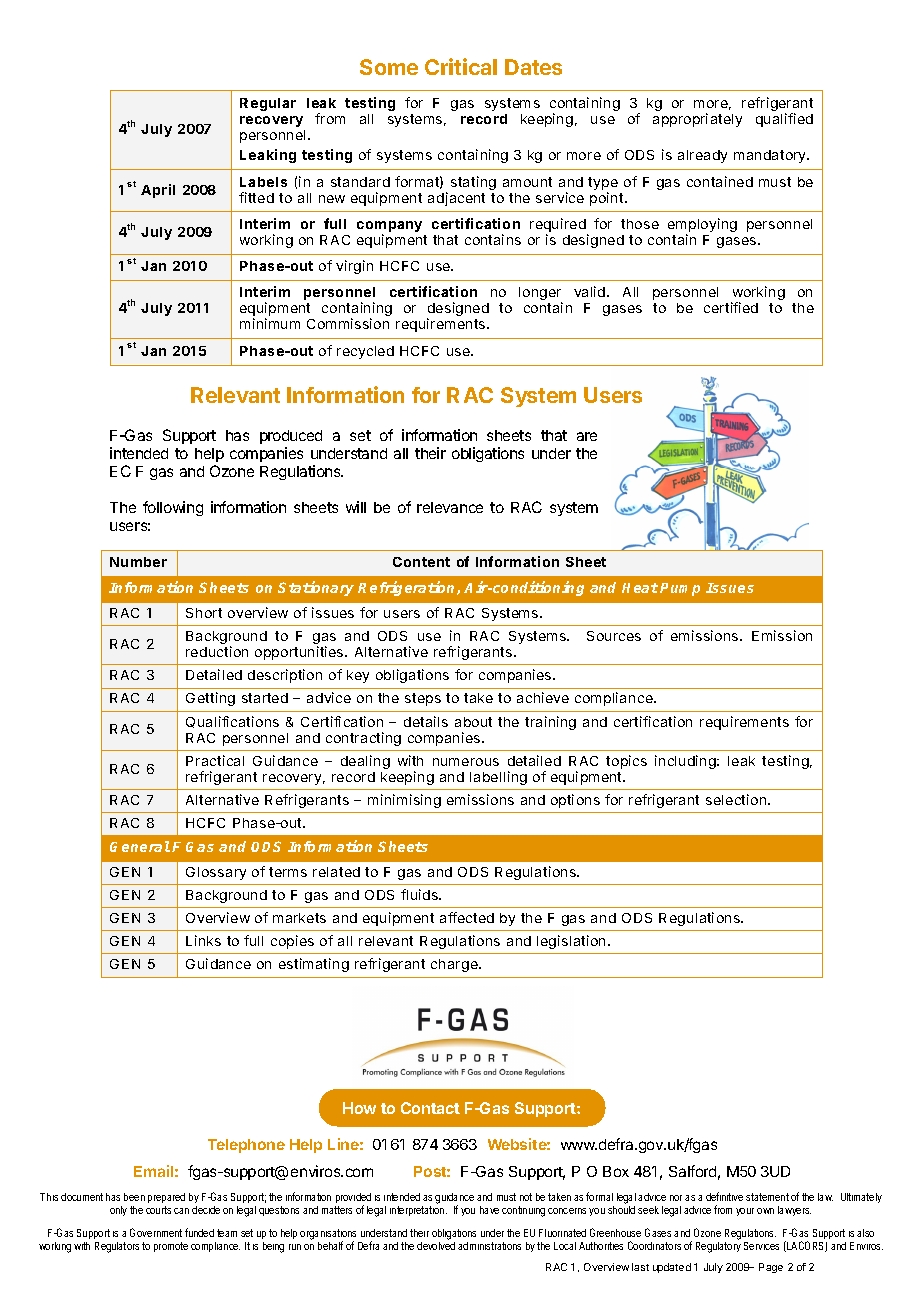  I want to click on Telephone, so click(246, 1146).
